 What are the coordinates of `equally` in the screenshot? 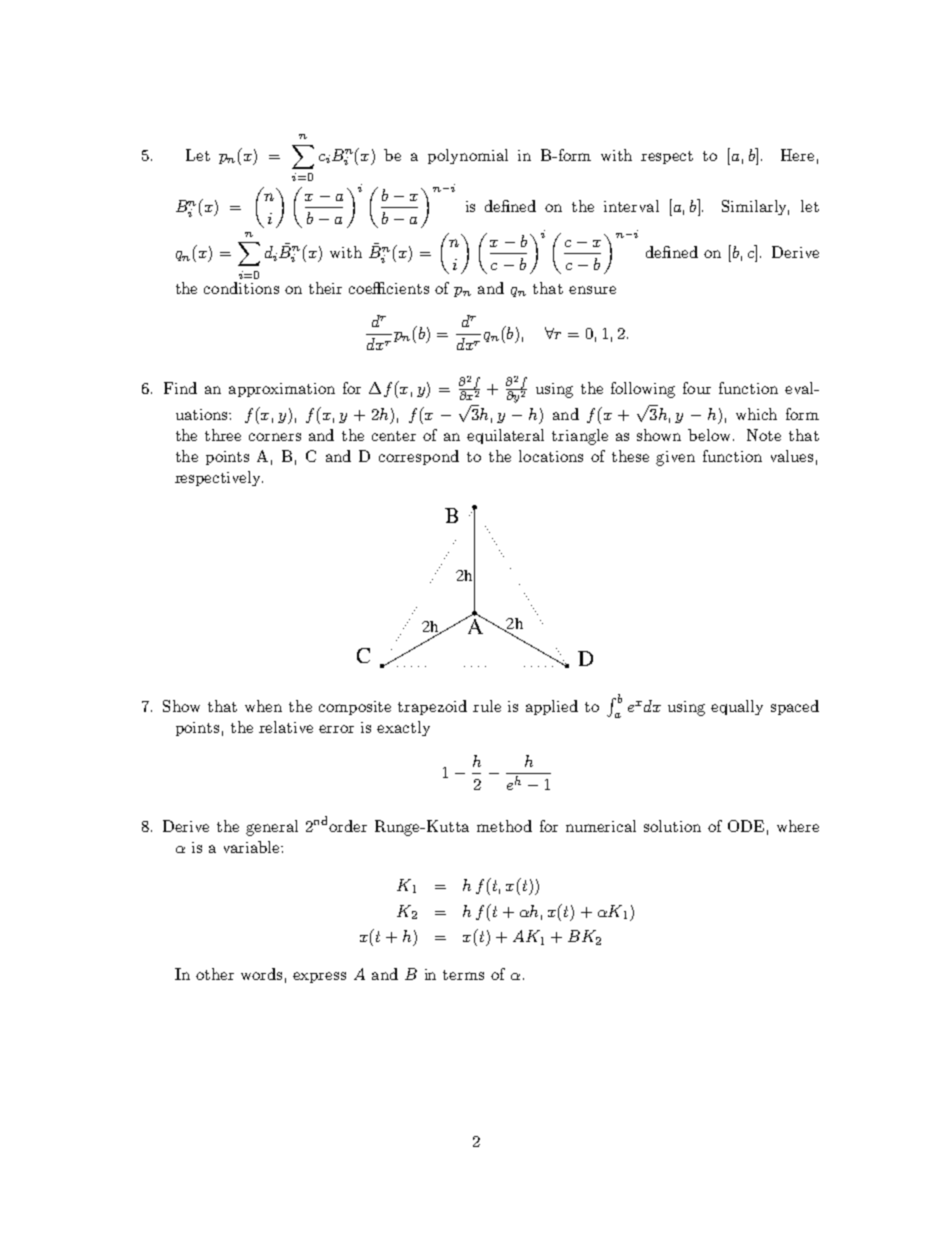 It's located at (737, 707).
